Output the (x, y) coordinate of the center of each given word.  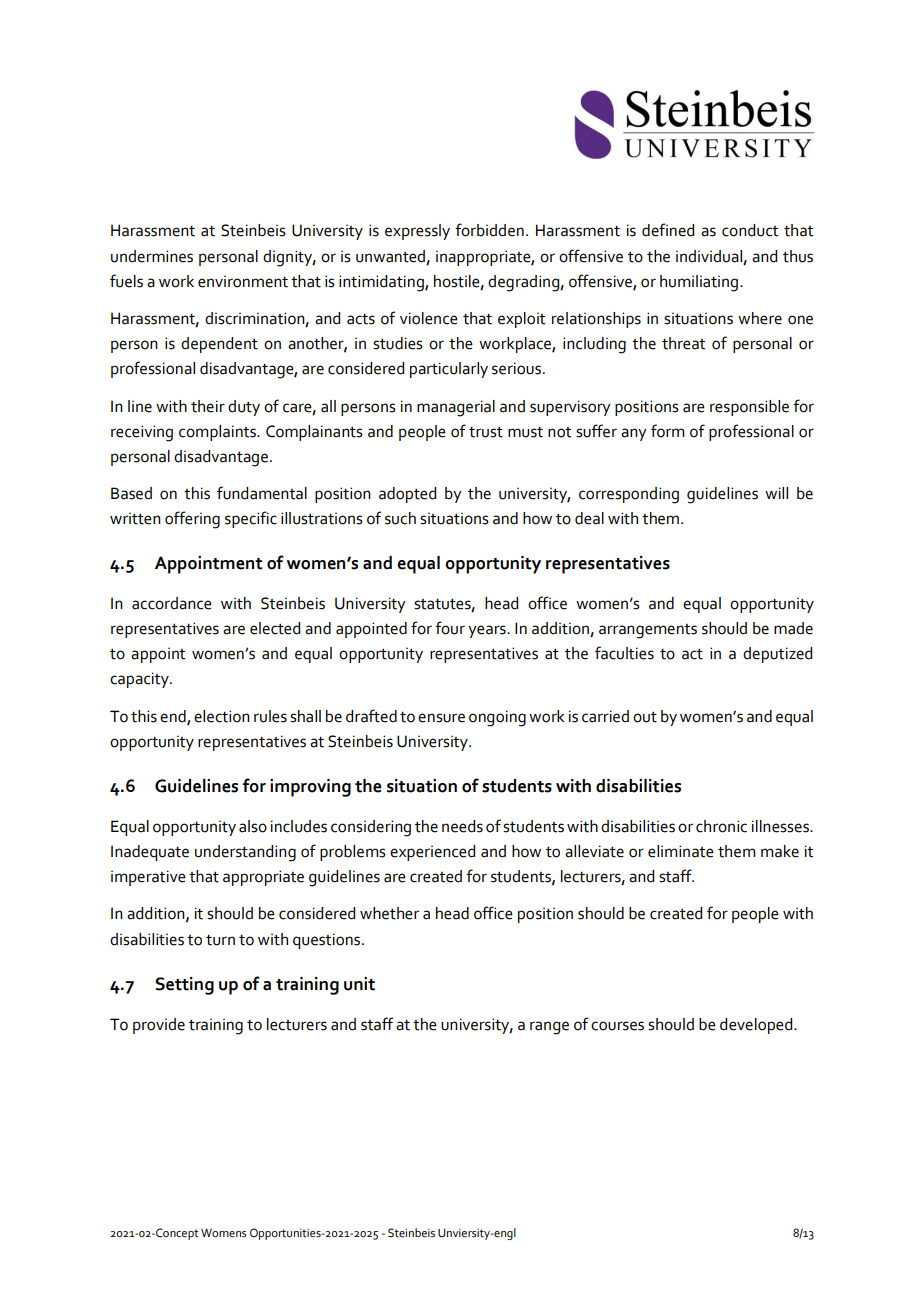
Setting (184, 986)
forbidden (489, 230)
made (793, 628)
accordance (172, 603)
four (450, 628)
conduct (750, 230)
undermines (152, 256)
